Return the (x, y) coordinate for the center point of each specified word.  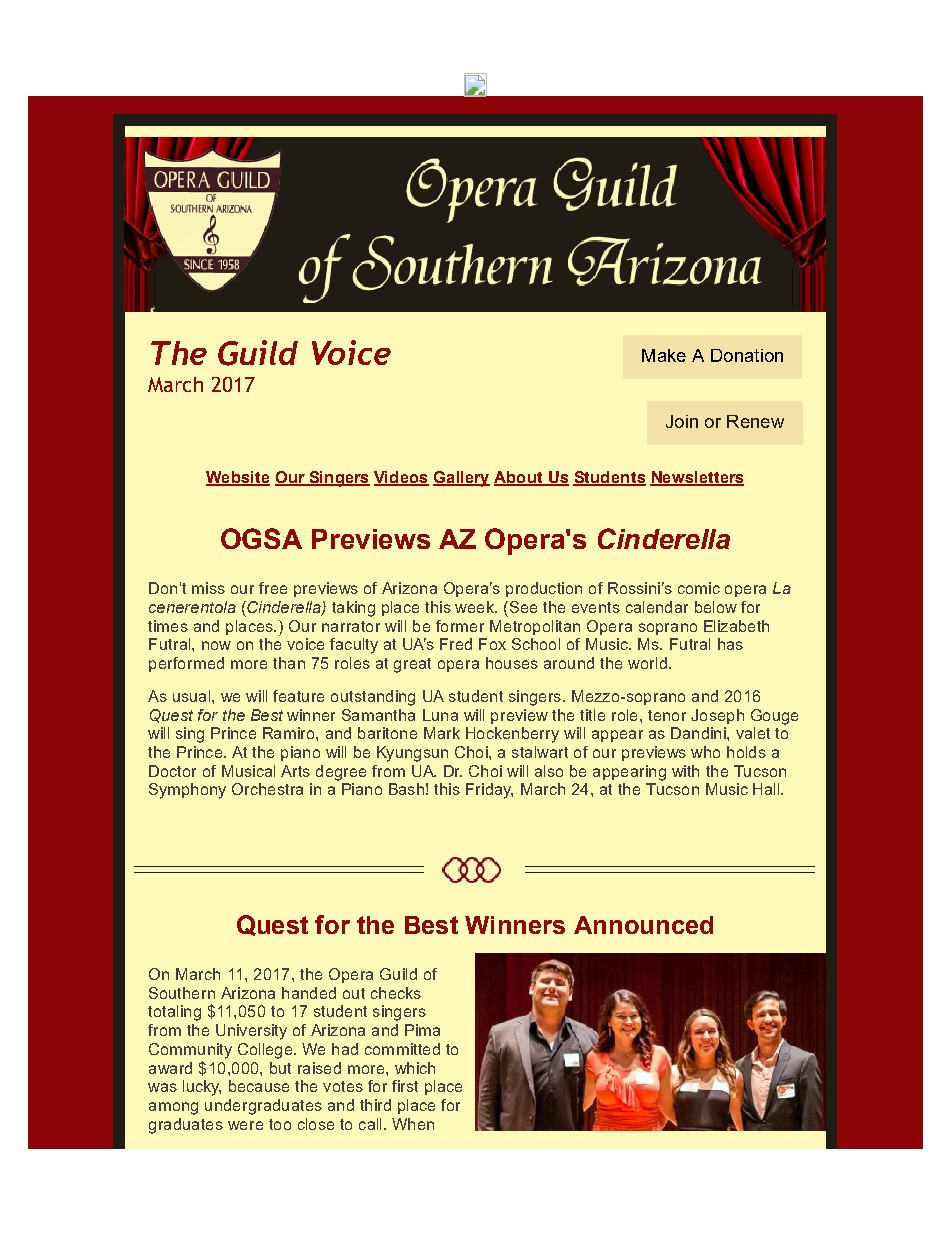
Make (664, 355)
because (259, 1086)
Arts (295, 771)
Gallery (461, 479)
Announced (643, 925)
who (705, 752)
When (413, 1124)
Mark (442, 733)
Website (238, 478)
